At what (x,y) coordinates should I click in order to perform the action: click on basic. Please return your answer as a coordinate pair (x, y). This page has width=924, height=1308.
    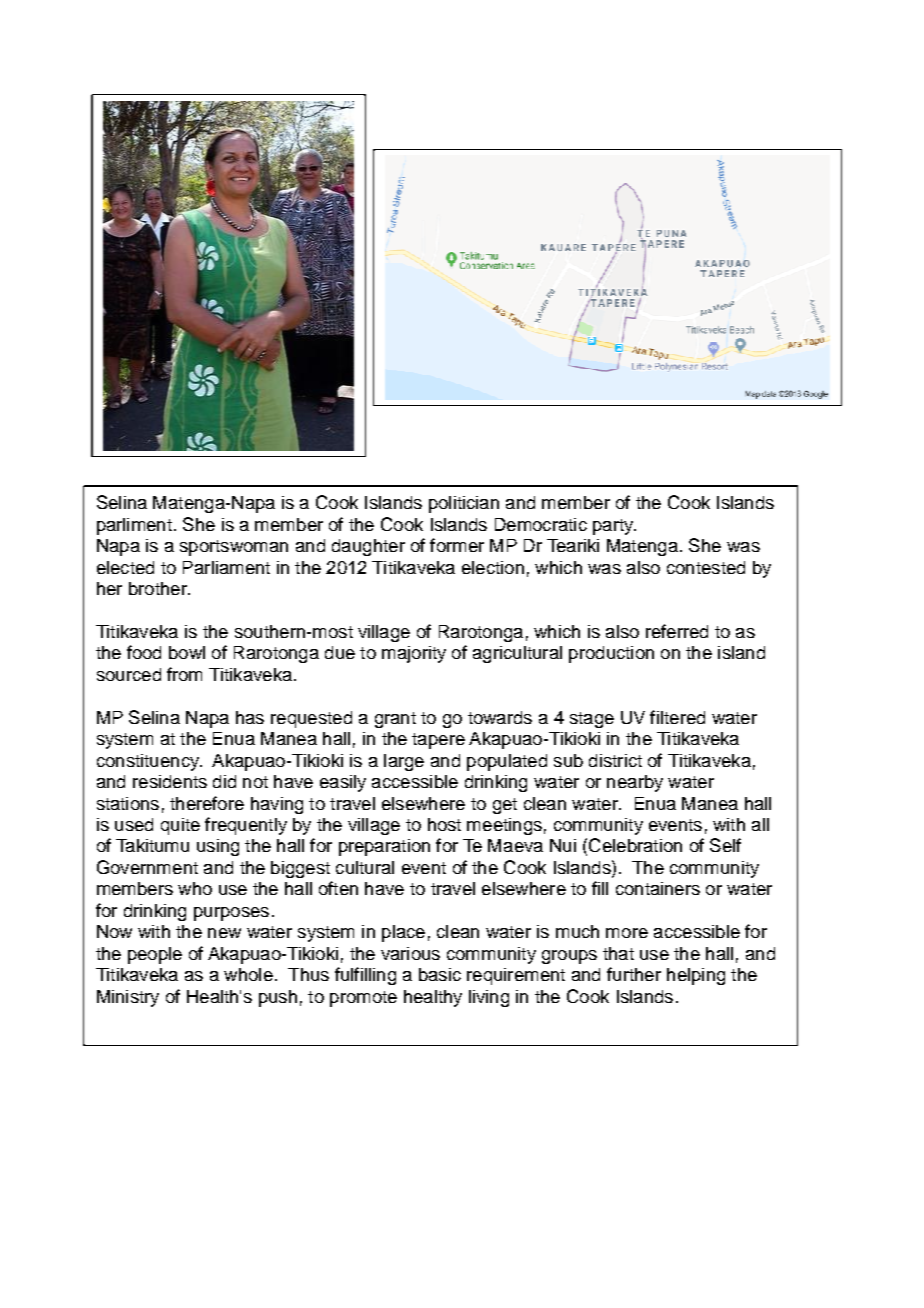
    Looking at the image, I should click on (440, 974).
